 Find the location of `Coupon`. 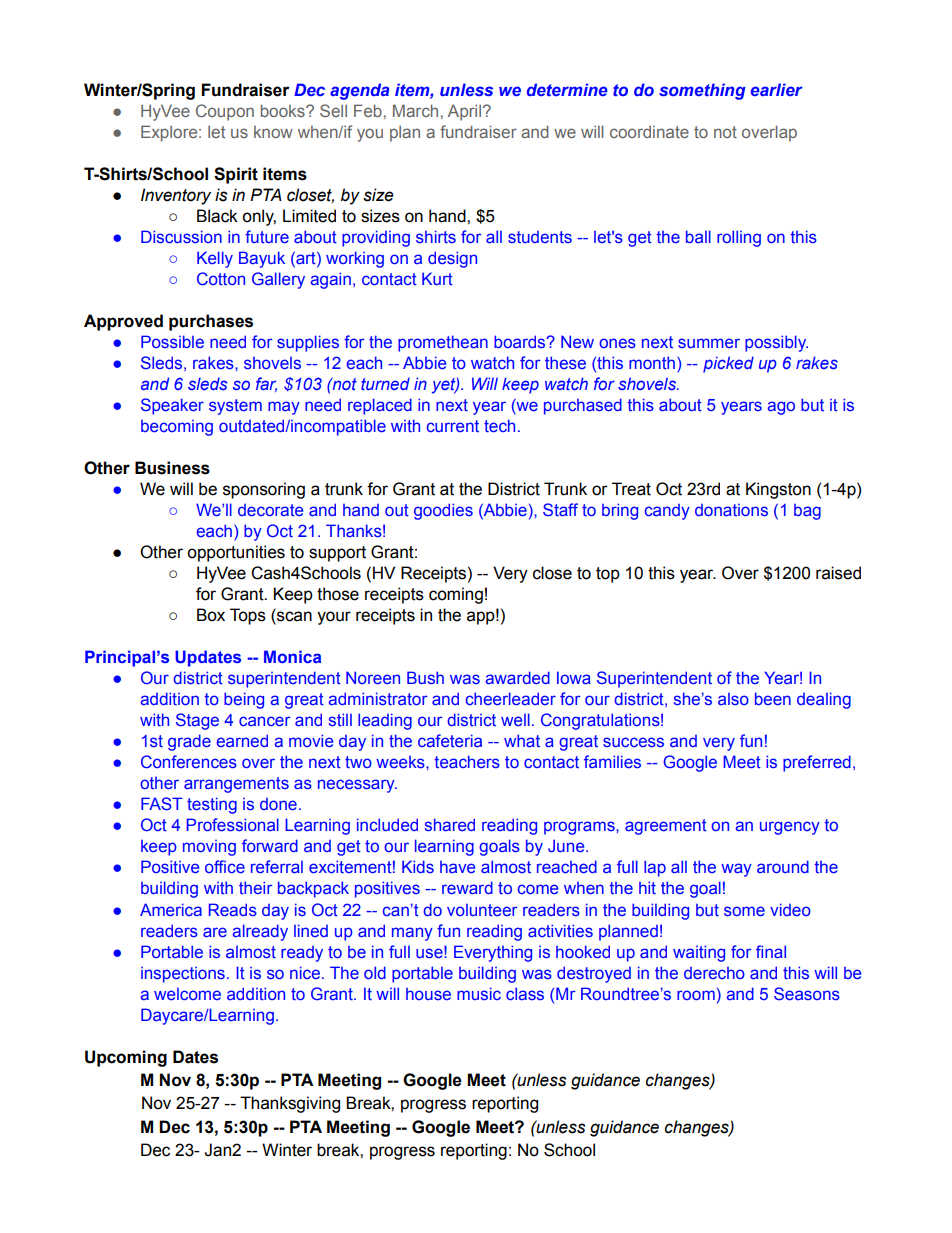

Coupon is located at coordinates (225, 112).
